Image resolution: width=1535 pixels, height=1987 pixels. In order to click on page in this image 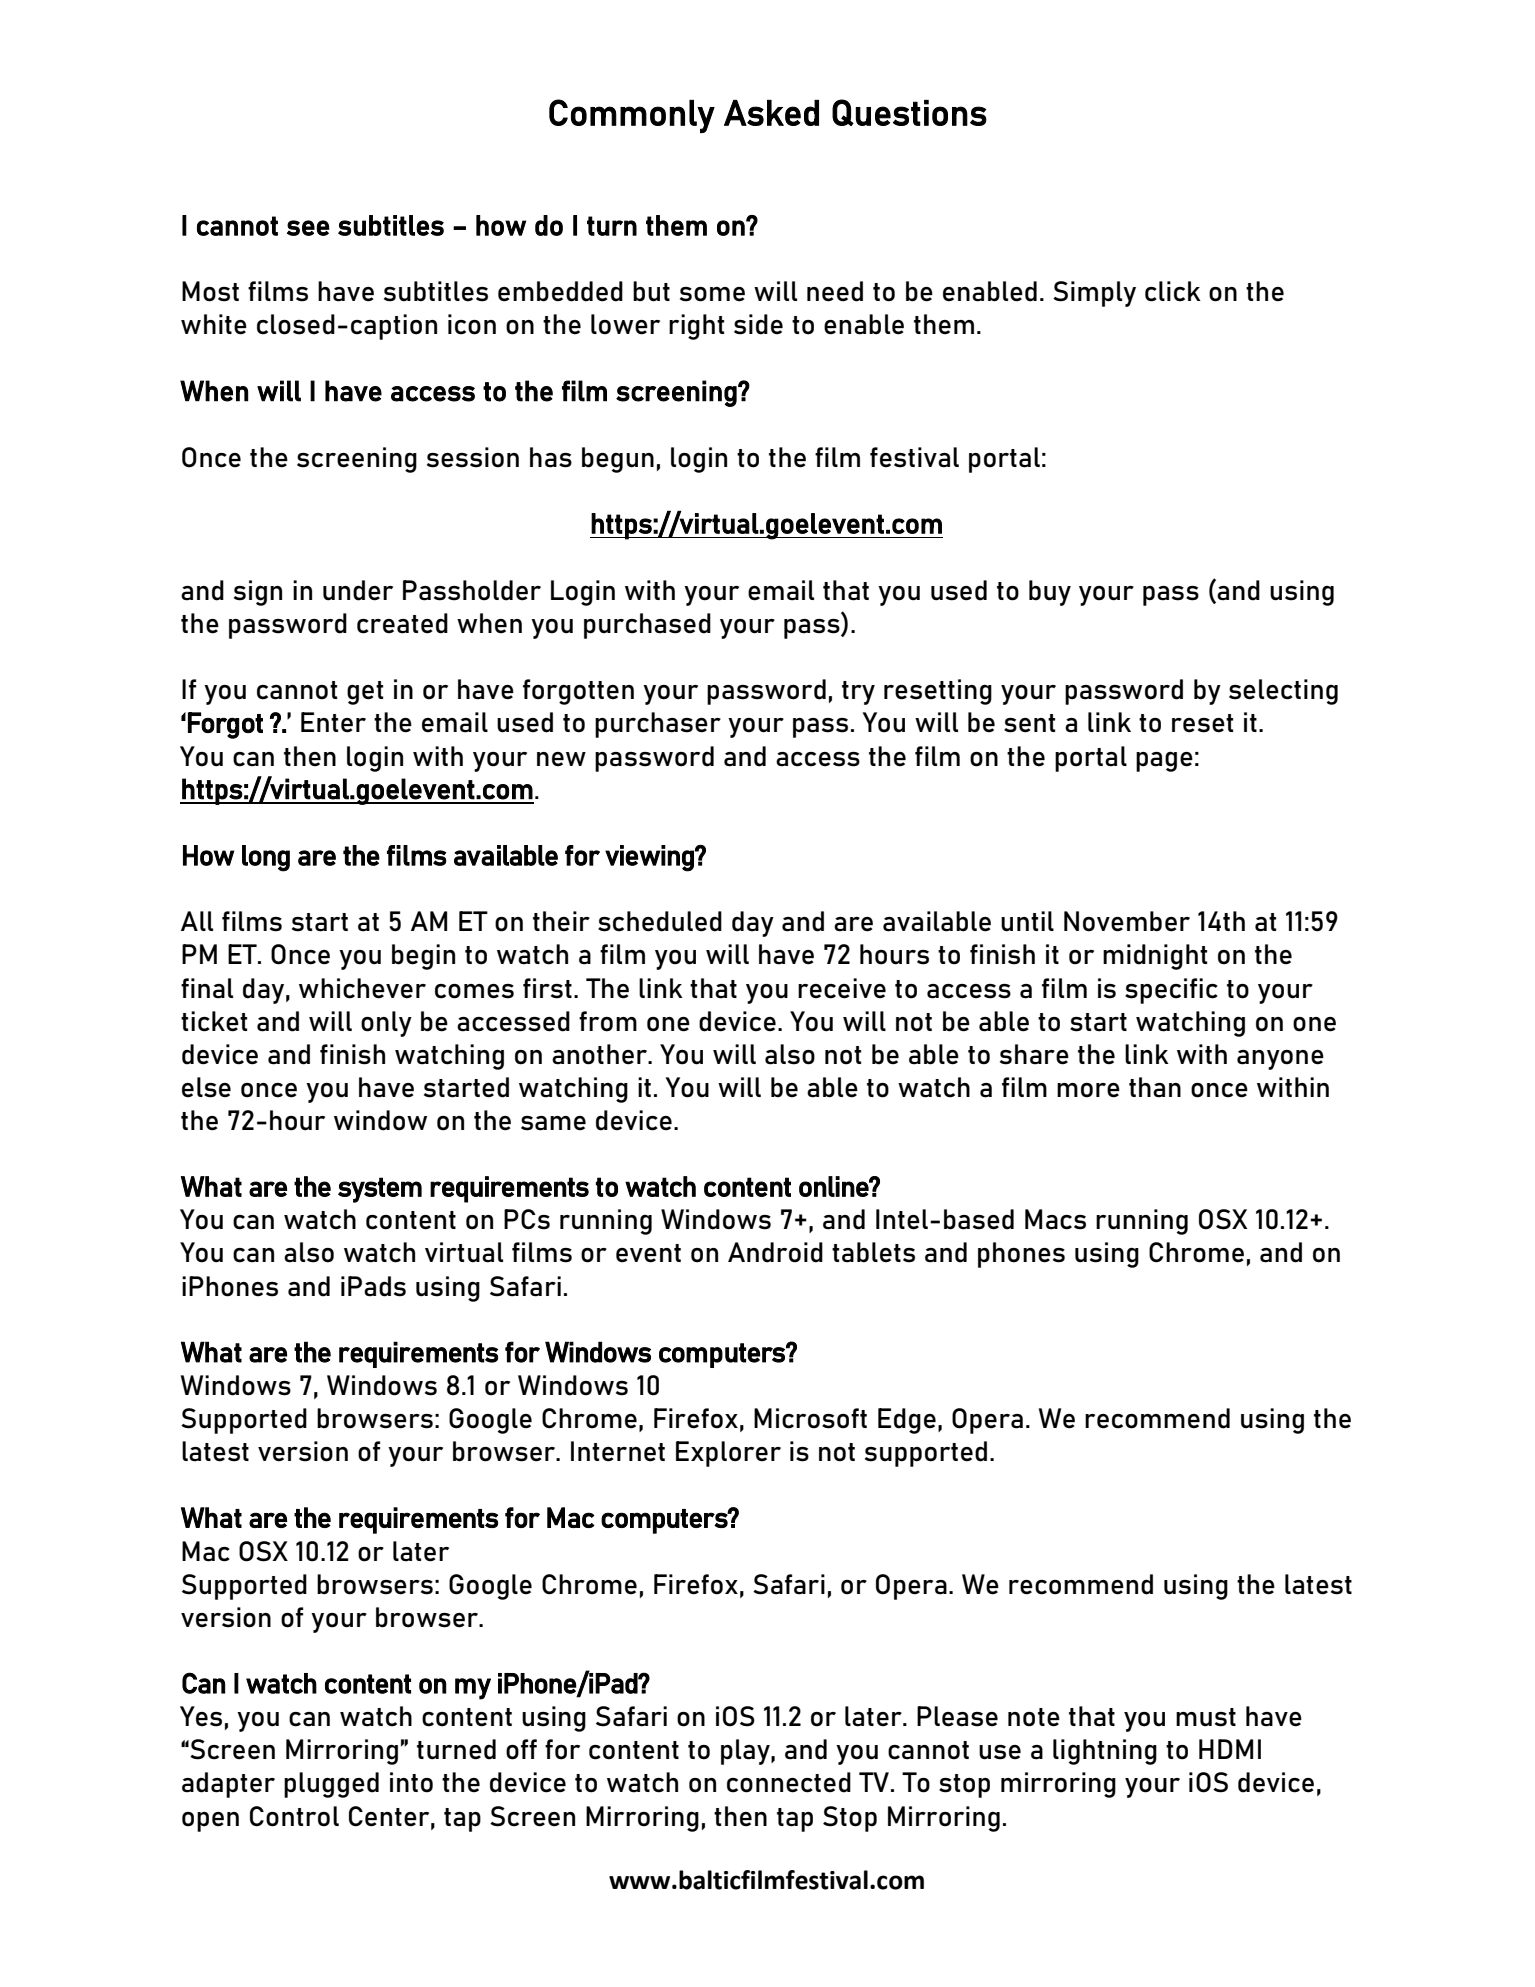, I will do `click(1164, 762)`.
